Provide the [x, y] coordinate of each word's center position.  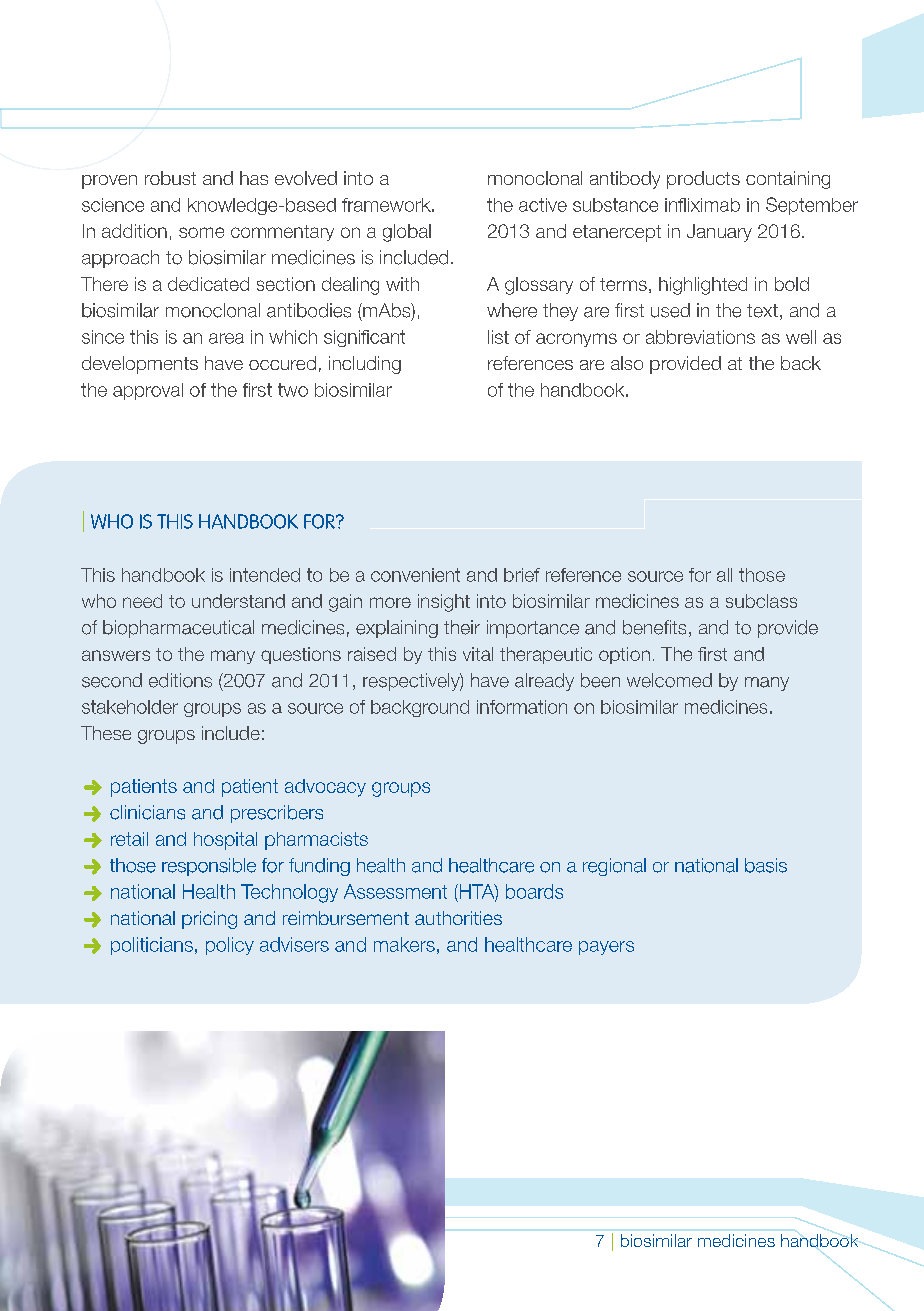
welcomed [669, 680]
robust [170, 178]
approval [148, 391]
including [365, 365]
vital [478, 654]
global [407, 233]
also [627, 363]
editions [180, 680]
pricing [209, 920]
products [703, 180]
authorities [458, 918]
